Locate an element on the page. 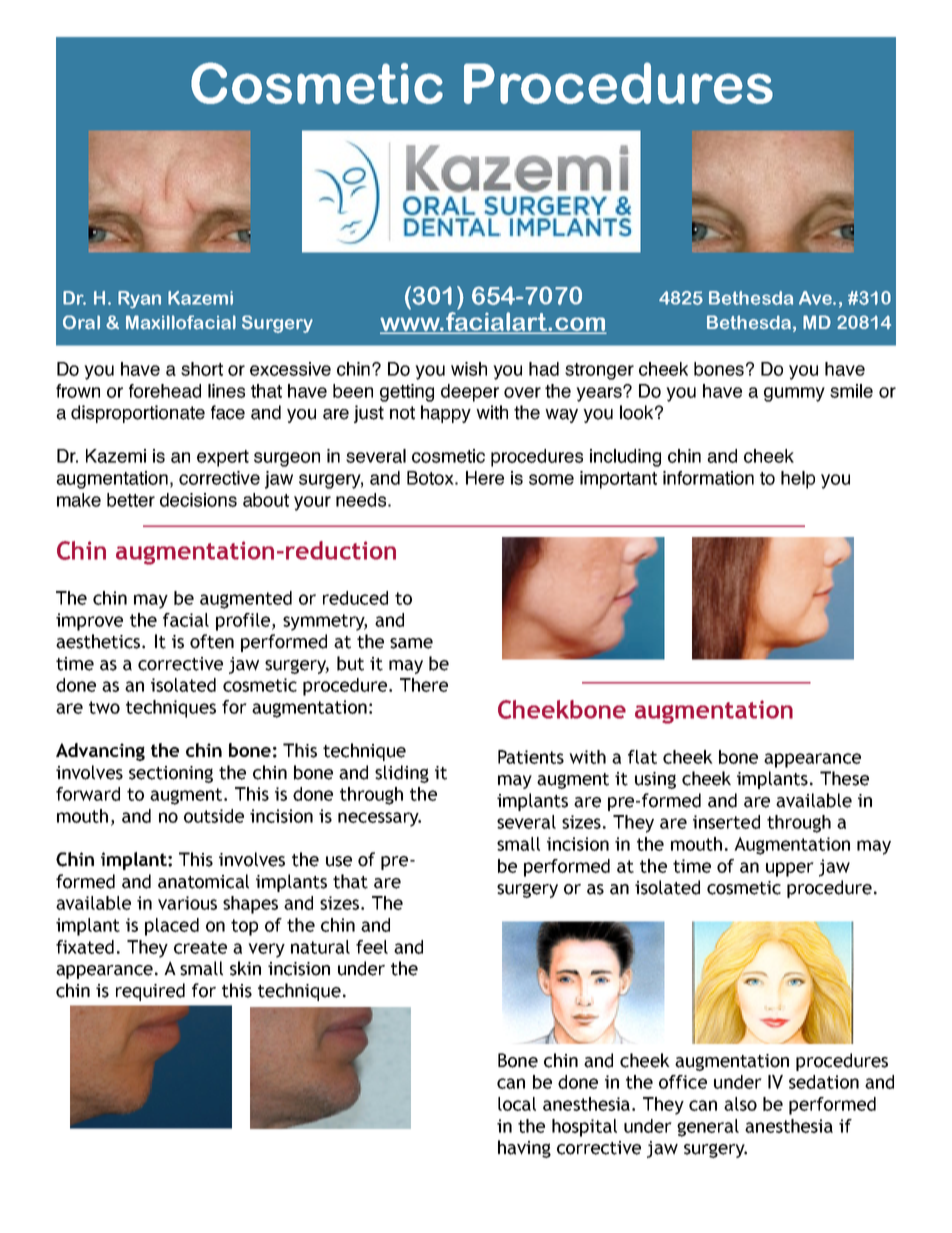 This page has height=1233, width=952. two is located at coordinates (104, 707).
